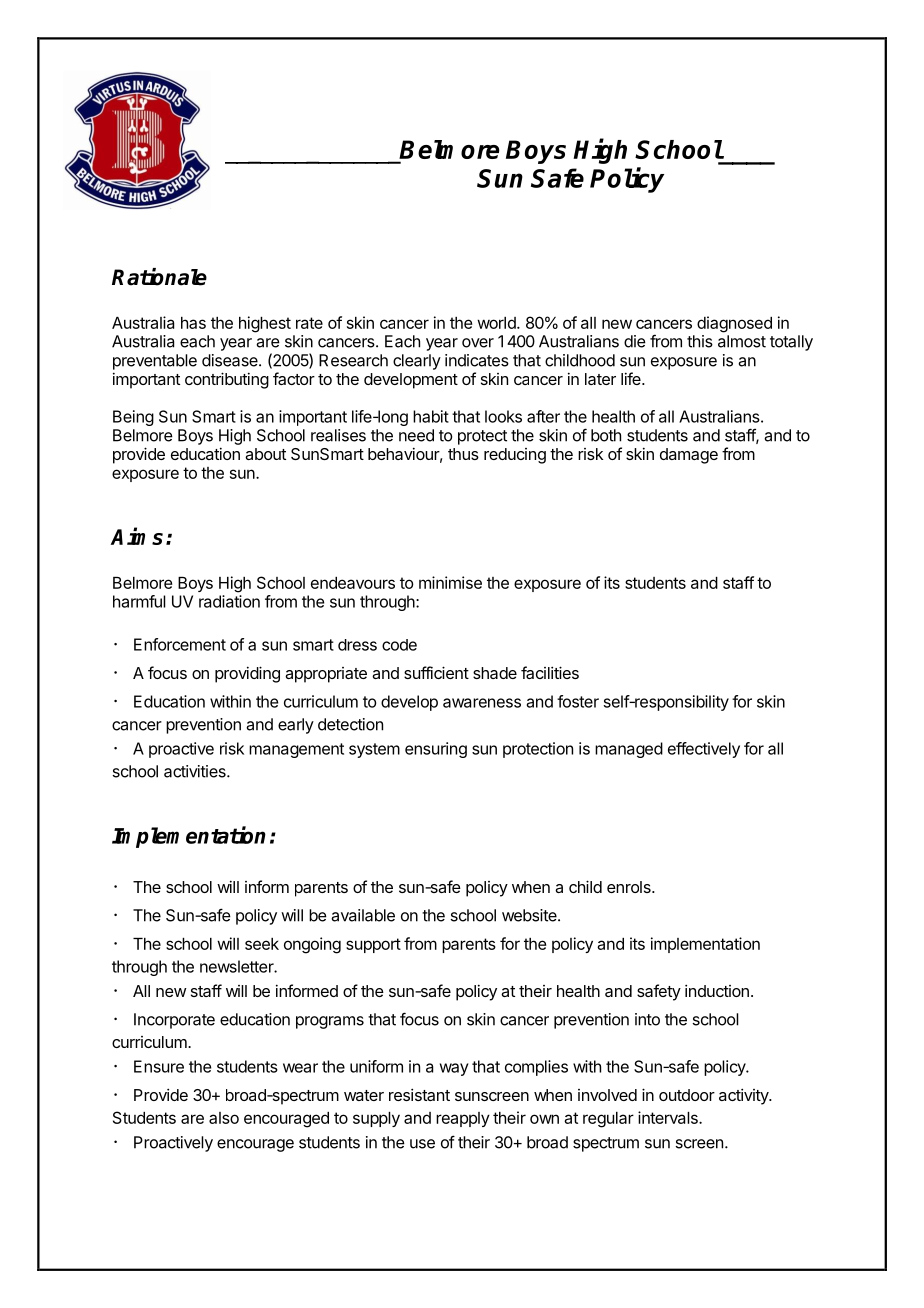  What do you see at coordinates (463, 454) in the page?
I see `thus` at bounding box center [463, 454].
